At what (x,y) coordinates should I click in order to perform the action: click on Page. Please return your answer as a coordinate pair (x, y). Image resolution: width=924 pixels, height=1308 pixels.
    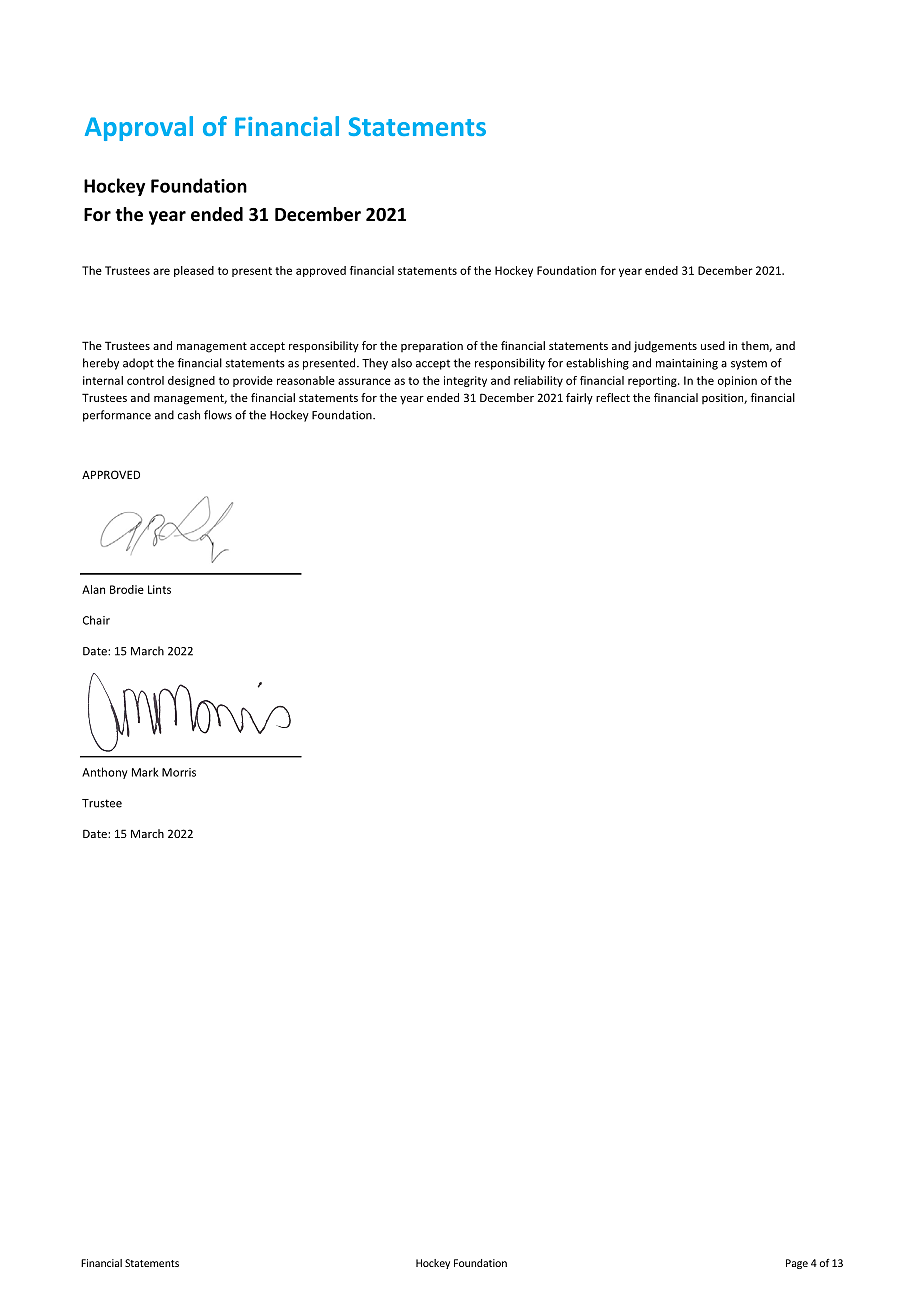
    Looking at the image, I should click on (797, 1264).
